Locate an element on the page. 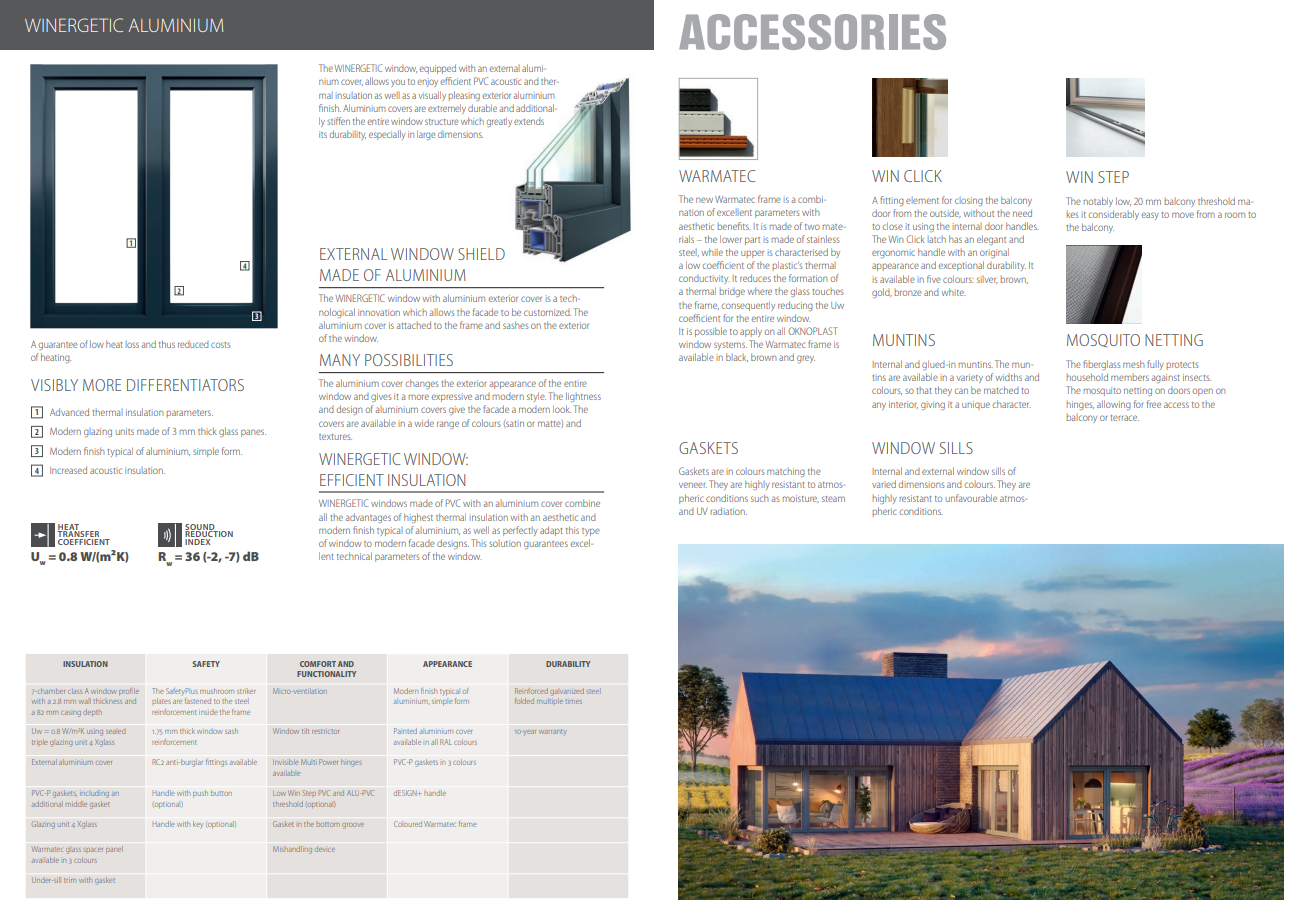  you is located at coordinates (398, 83).
